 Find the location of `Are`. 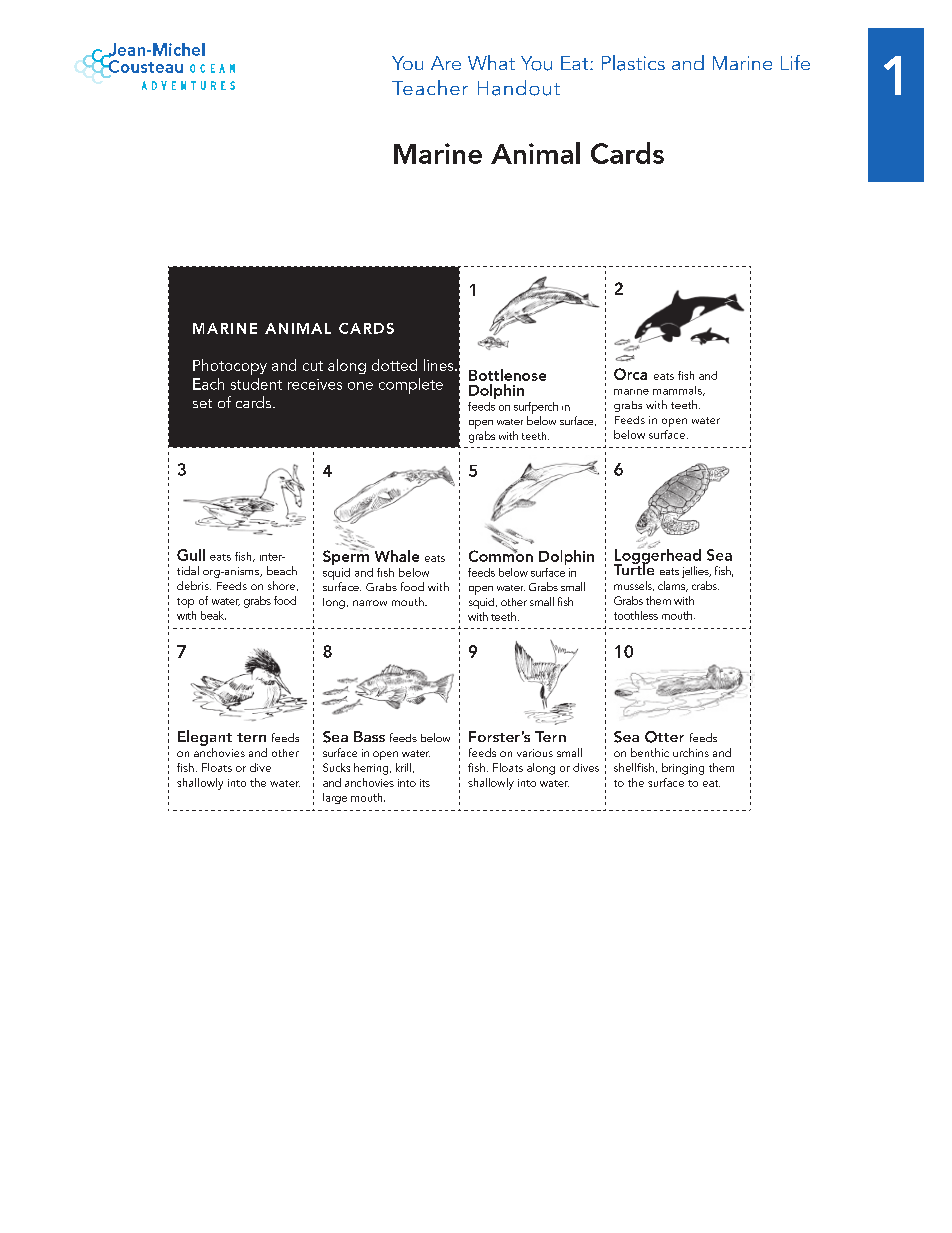

Are is located at coordinates (446, 63).
